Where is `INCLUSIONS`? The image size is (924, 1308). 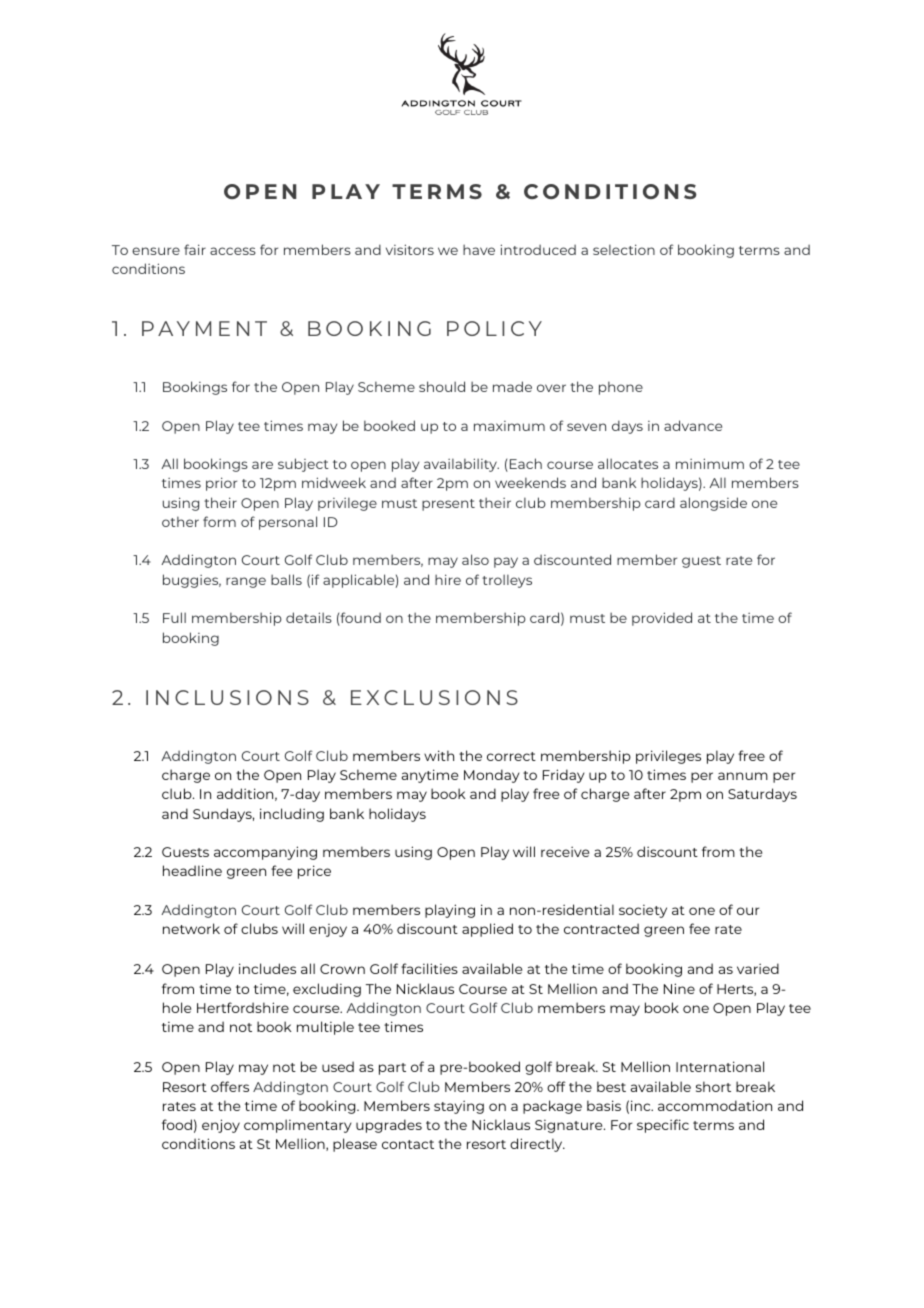 INCLUSIONS is located at coordinates (227, 697).
